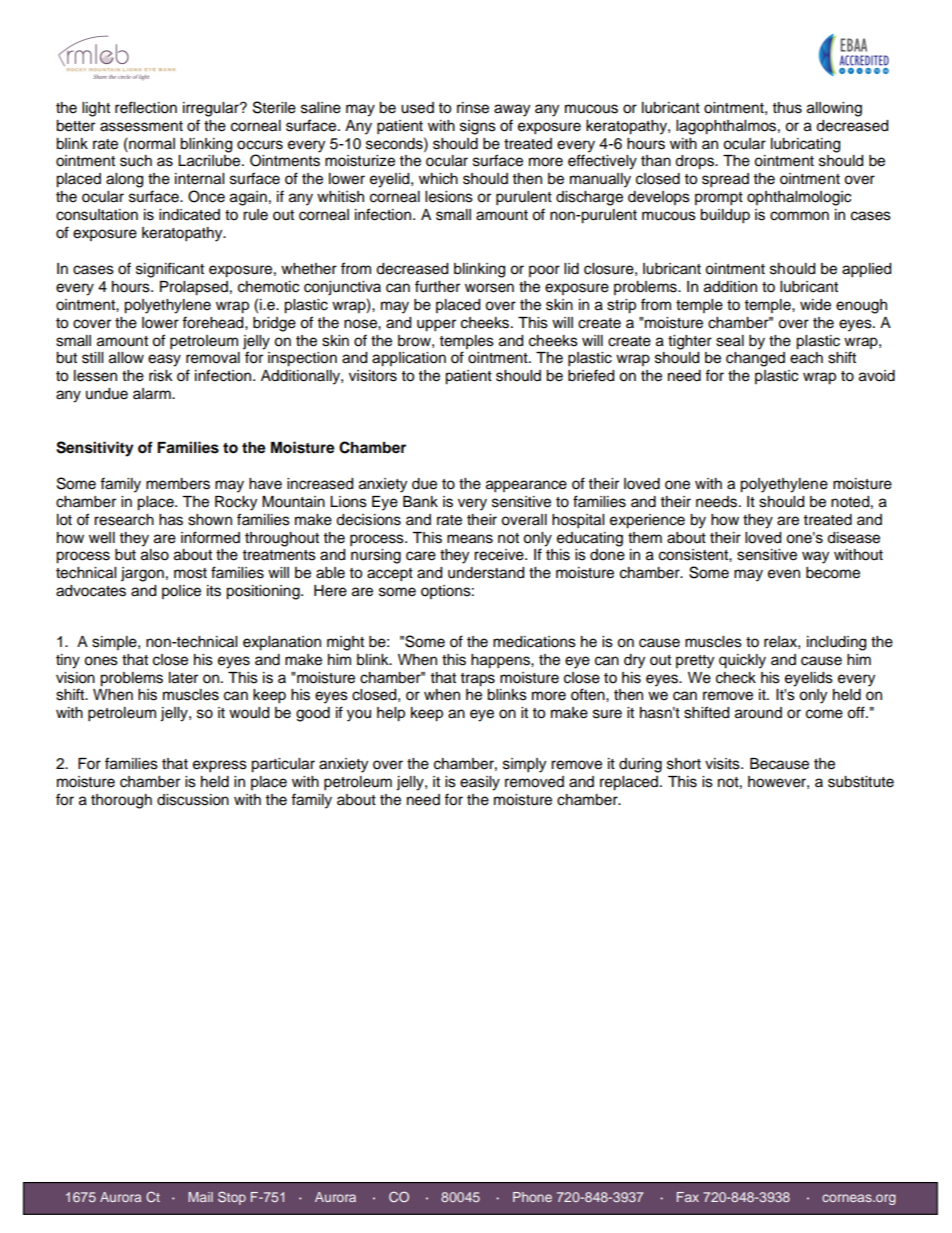 The width and height of the image is (952, 1233). What do you see at coordinates (501, 661) in the image?
I see `happens` at bounding box center [501, 661].
